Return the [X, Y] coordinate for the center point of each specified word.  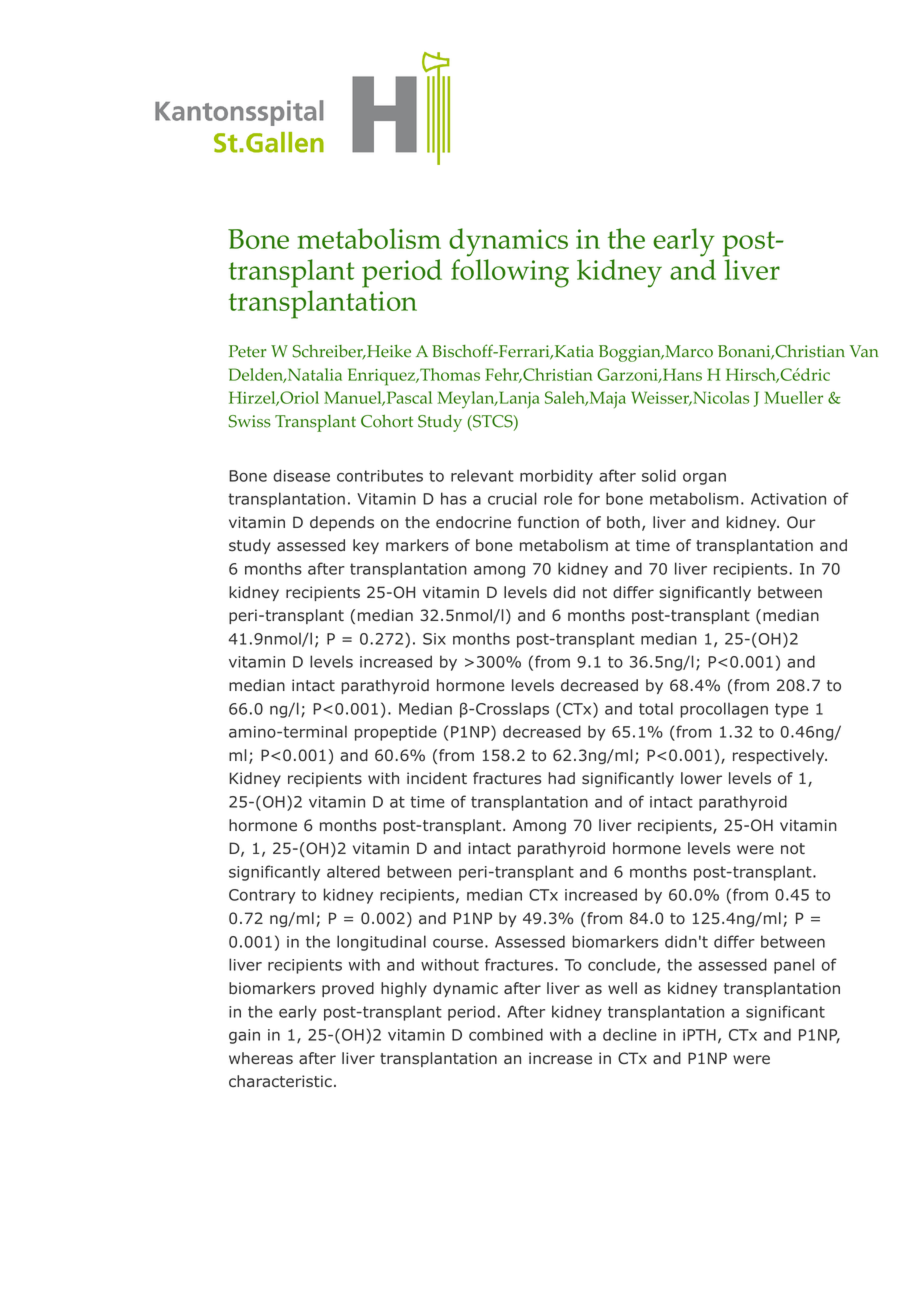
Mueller [793, 397]
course [458, 943]
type [791, 710]
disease [301, 475]
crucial [512, 498]
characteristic [280, 1081]
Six [434, 639]
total [656, 708]
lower [701, 778]
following [510, 273]
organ [704, 479]
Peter [248, 351]
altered [353, 871]
